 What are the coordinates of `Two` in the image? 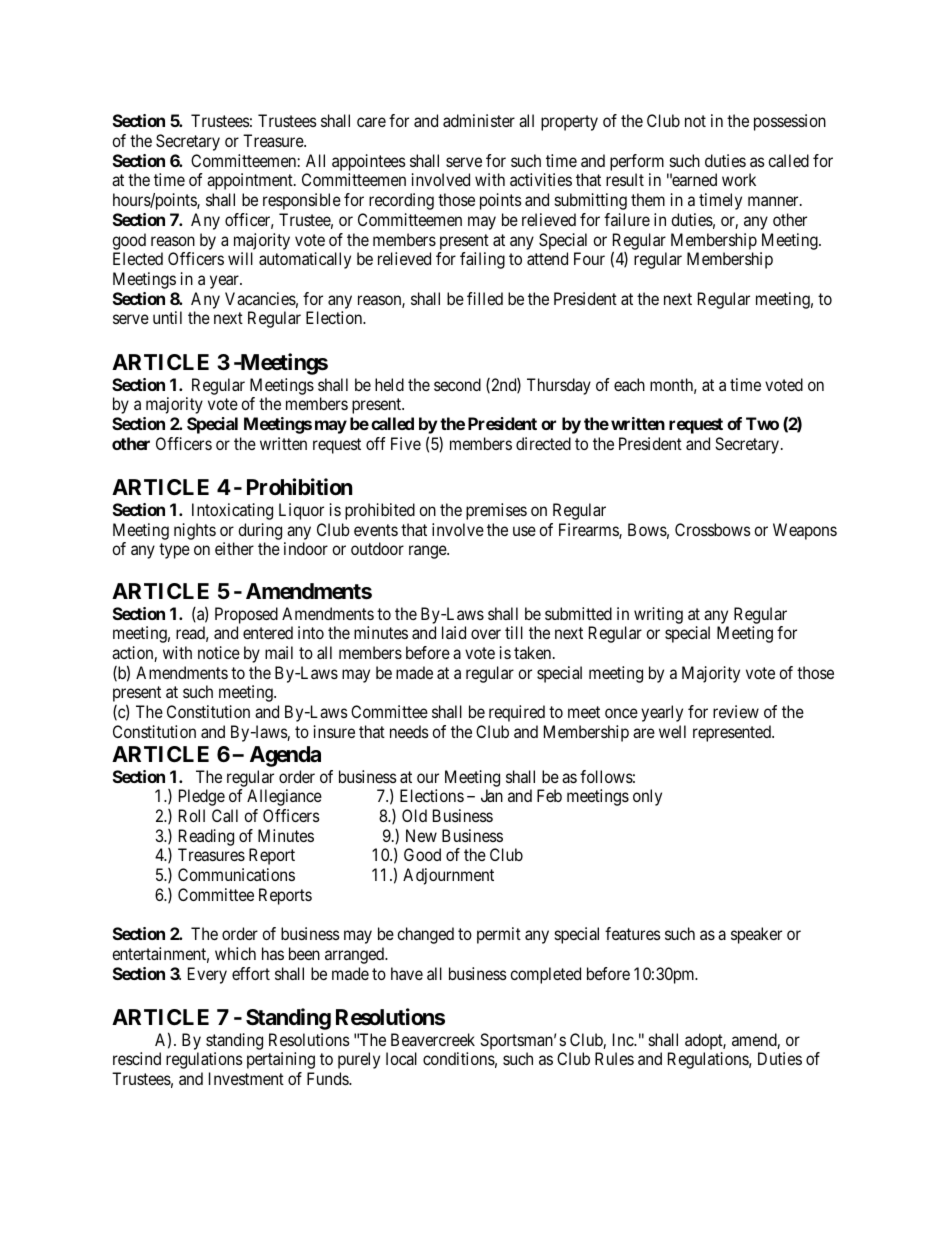 It's located at (762, 423).
